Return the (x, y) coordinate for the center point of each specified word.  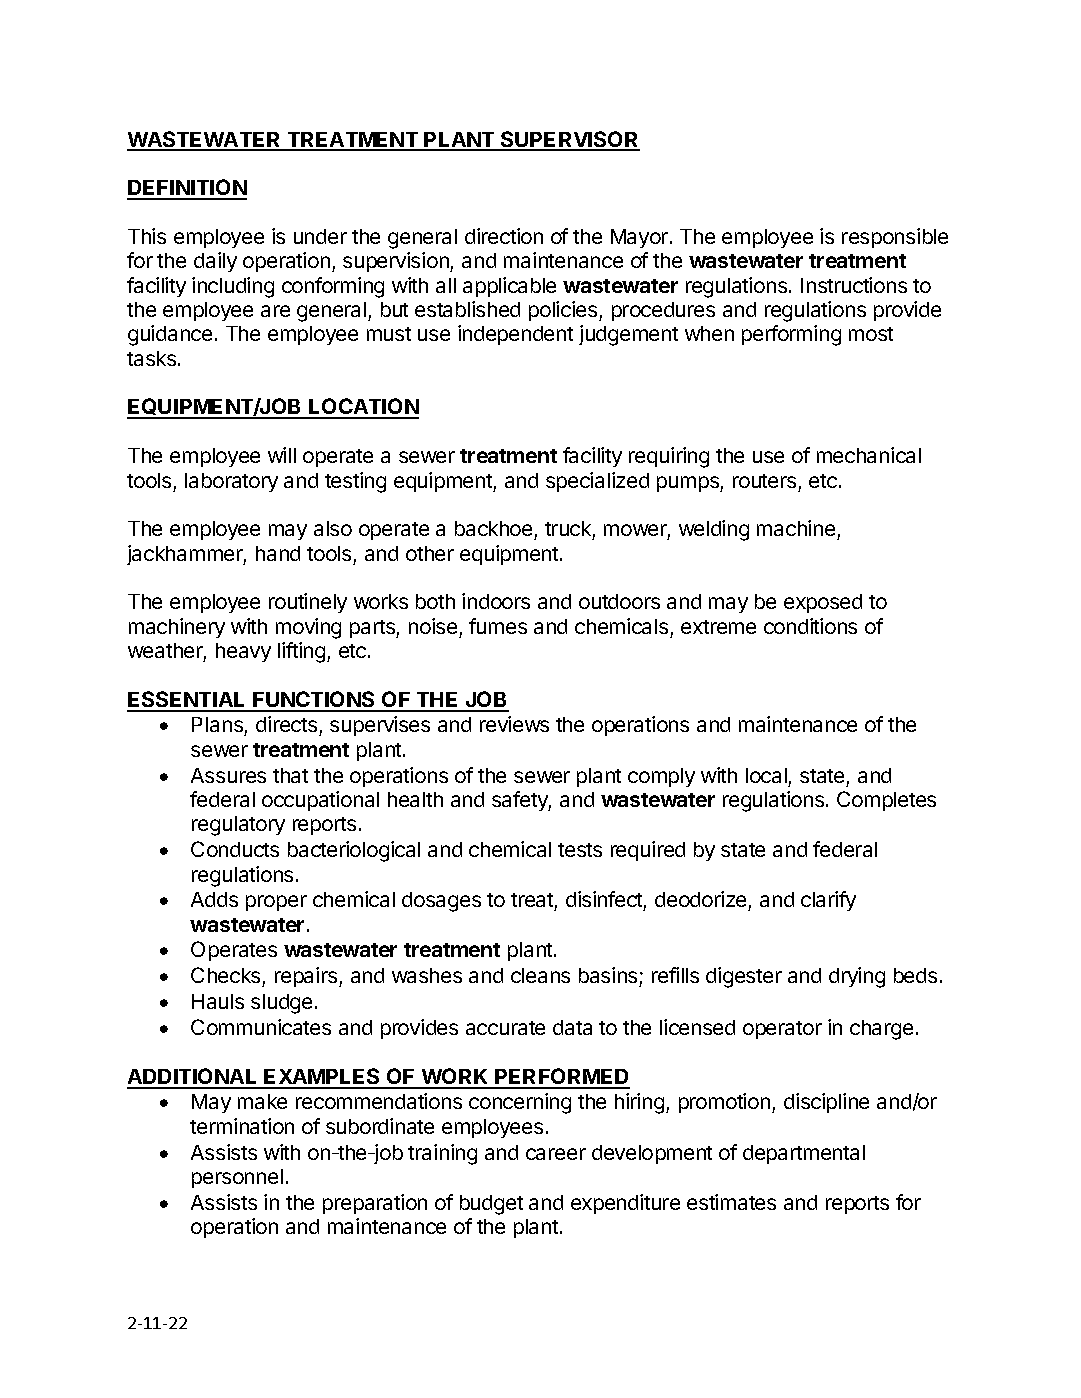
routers (764, 481)
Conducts (235, 849)
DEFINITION (187, 189)
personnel (237, 1178)
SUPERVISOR (569, 140)
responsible (895, 238)
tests (580, 850)
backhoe (495, 530)
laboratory (231, 482)
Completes (886, 801)
